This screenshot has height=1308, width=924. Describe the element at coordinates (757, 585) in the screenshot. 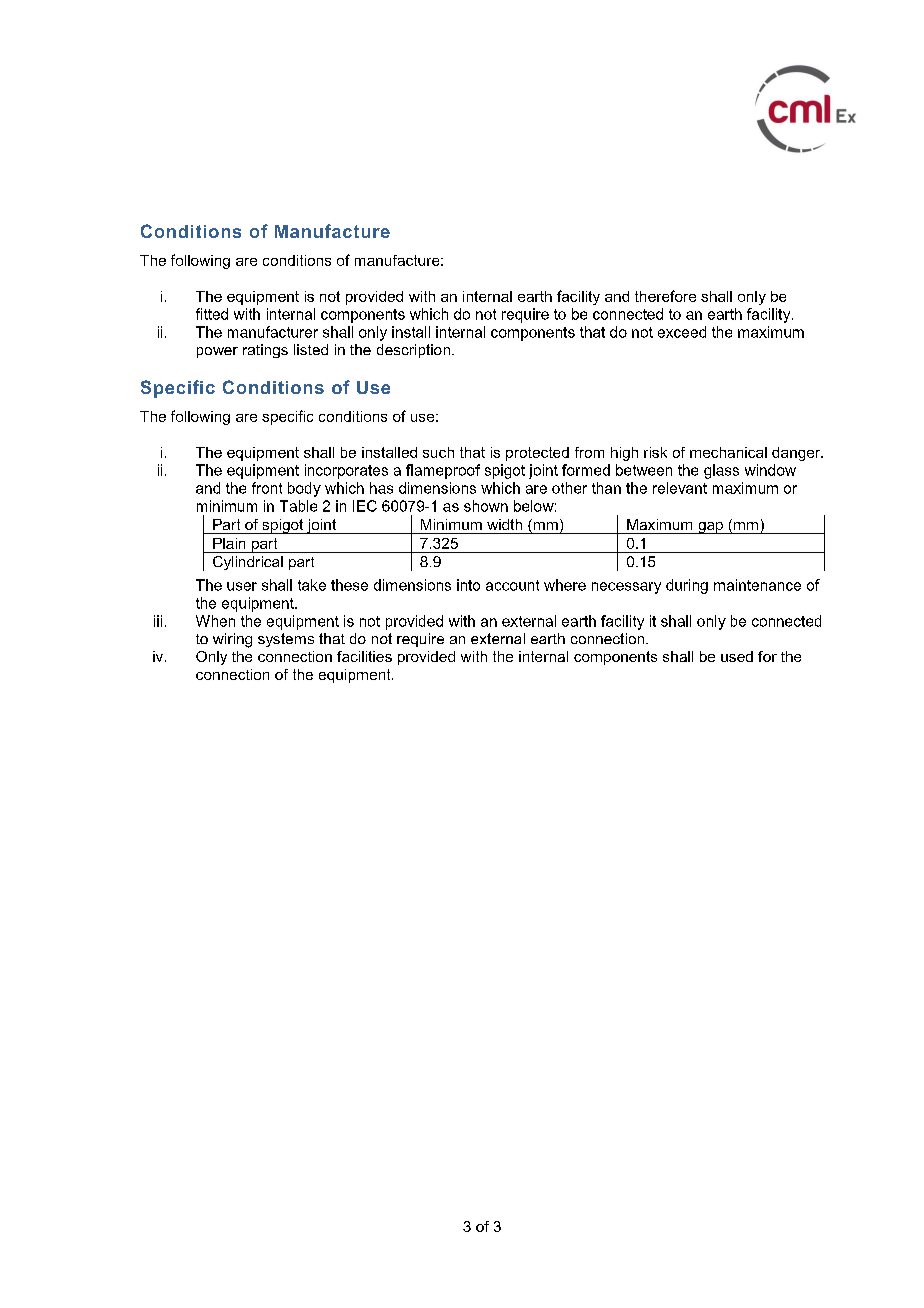

I see `maintenance` at that location.
